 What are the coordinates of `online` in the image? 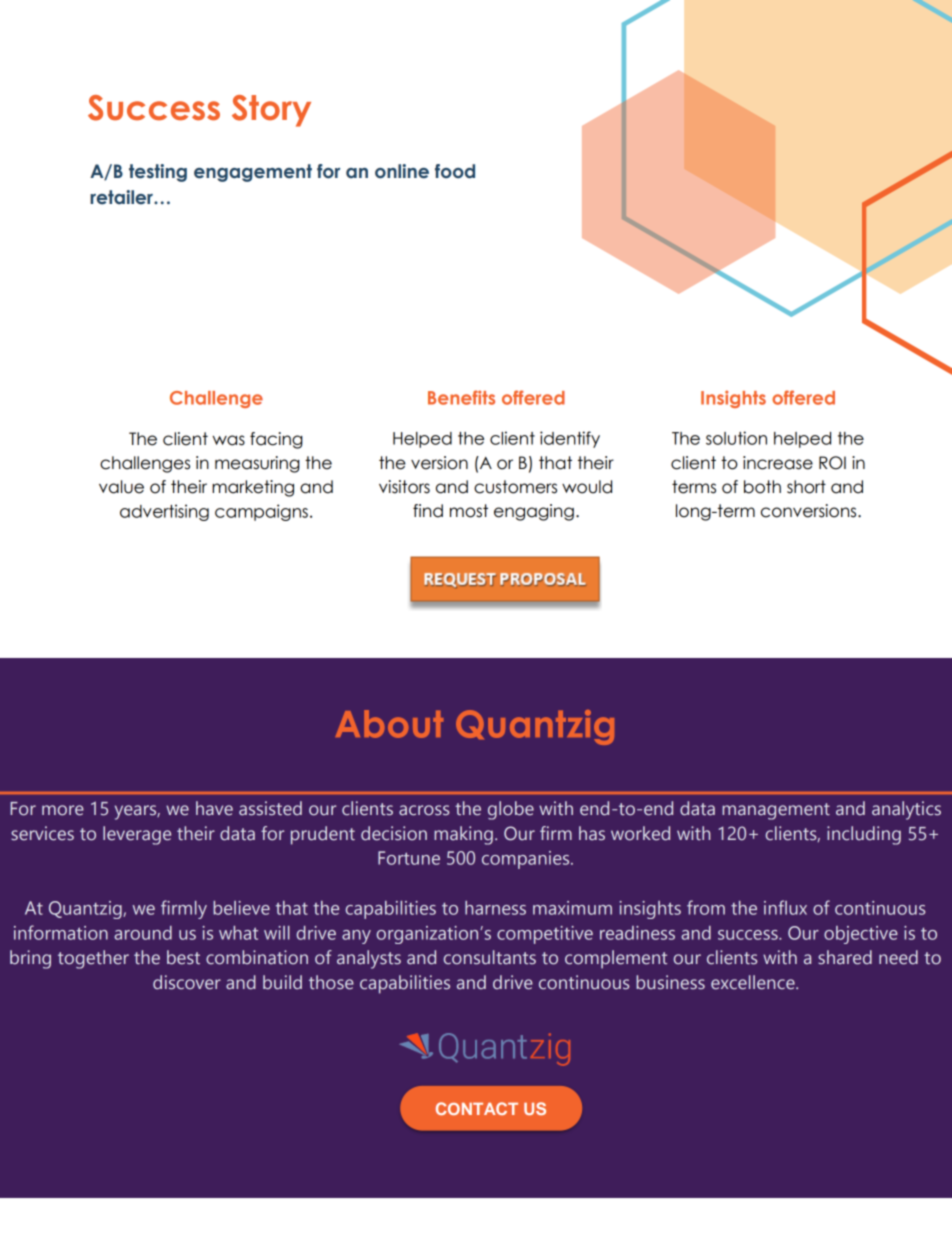 It's located at (402, 171).
